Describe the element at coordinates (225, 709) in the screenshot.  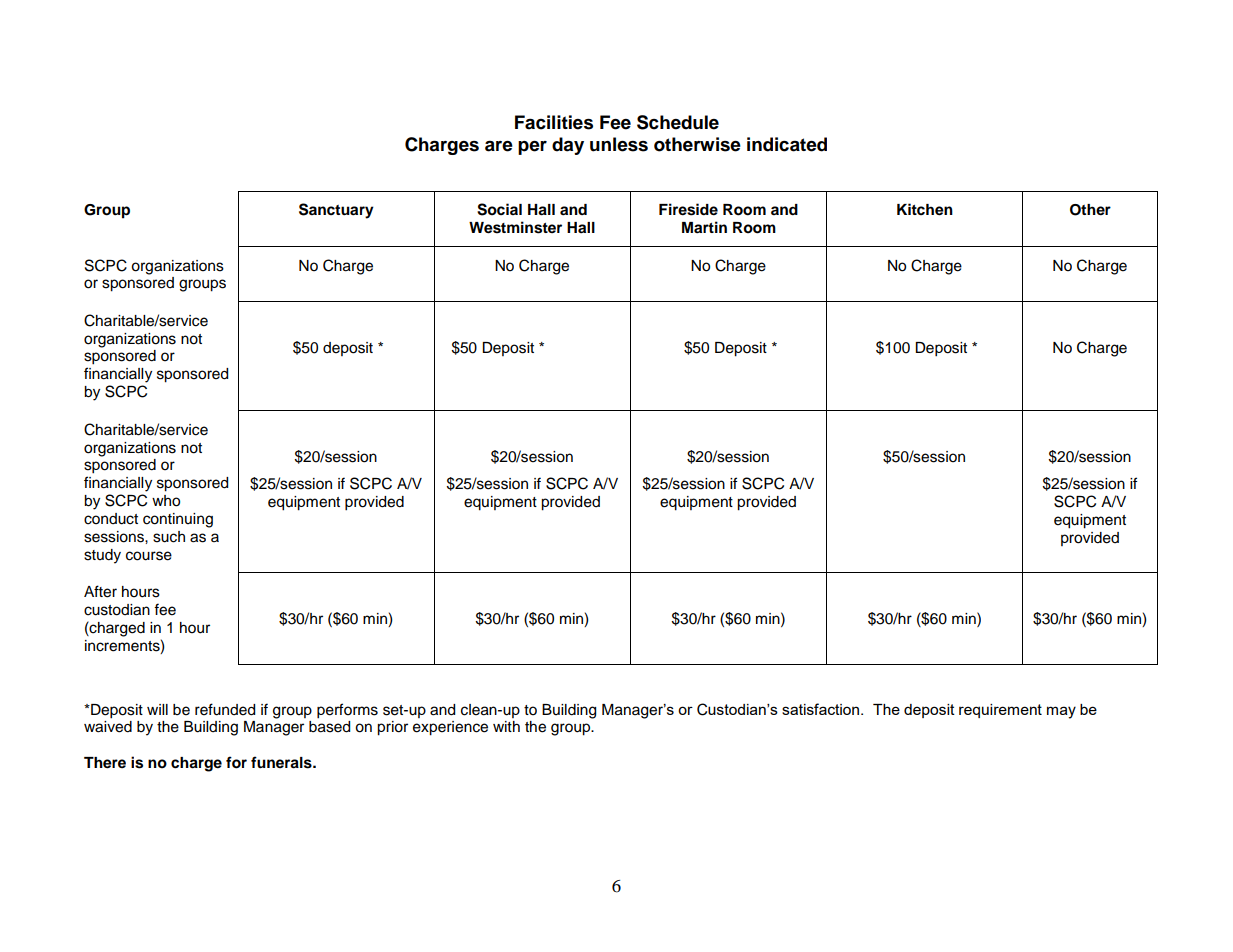
I see `refunded` at that location.
